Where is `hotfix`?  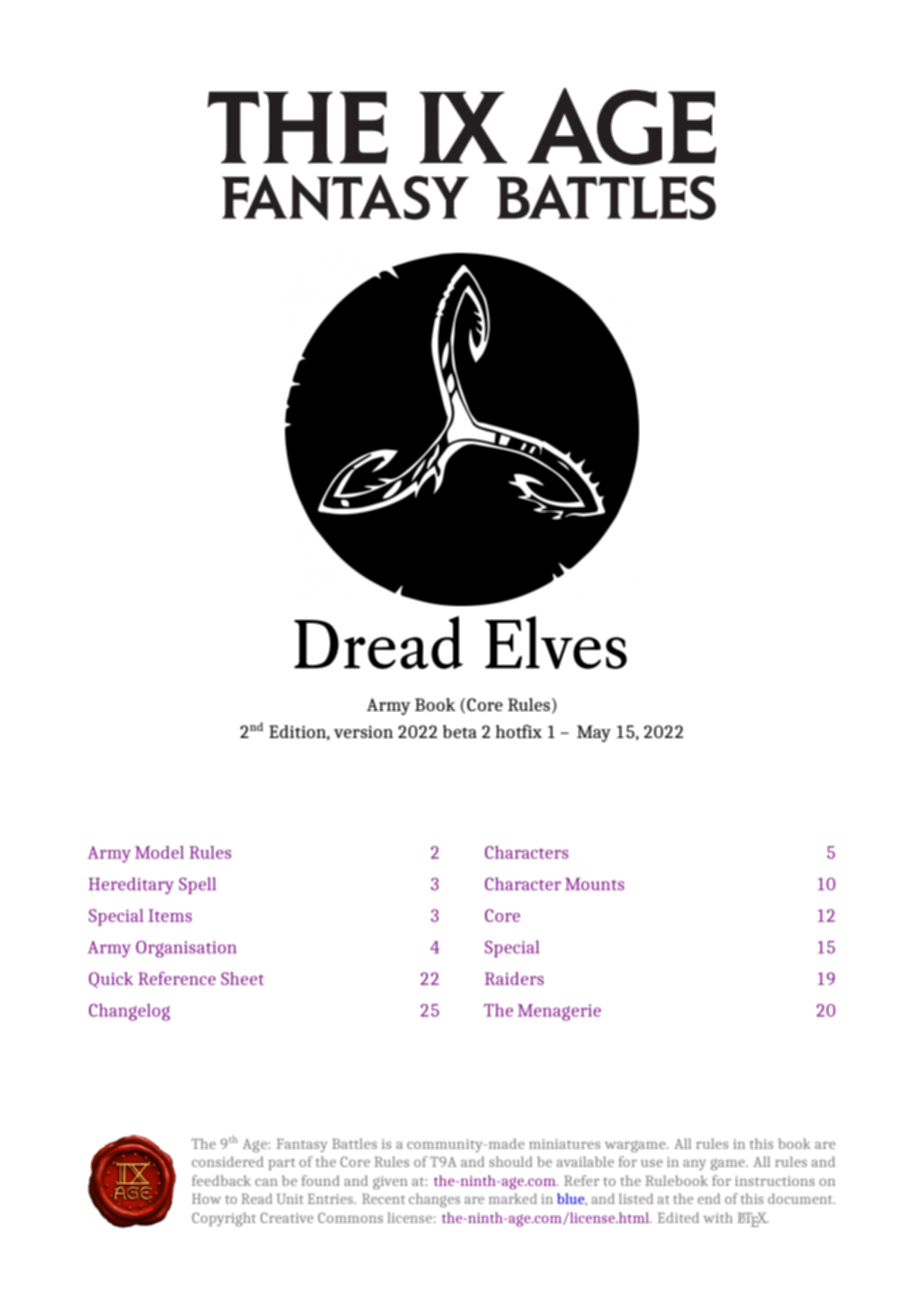 hotfix is located at coordinates (518, 731).
